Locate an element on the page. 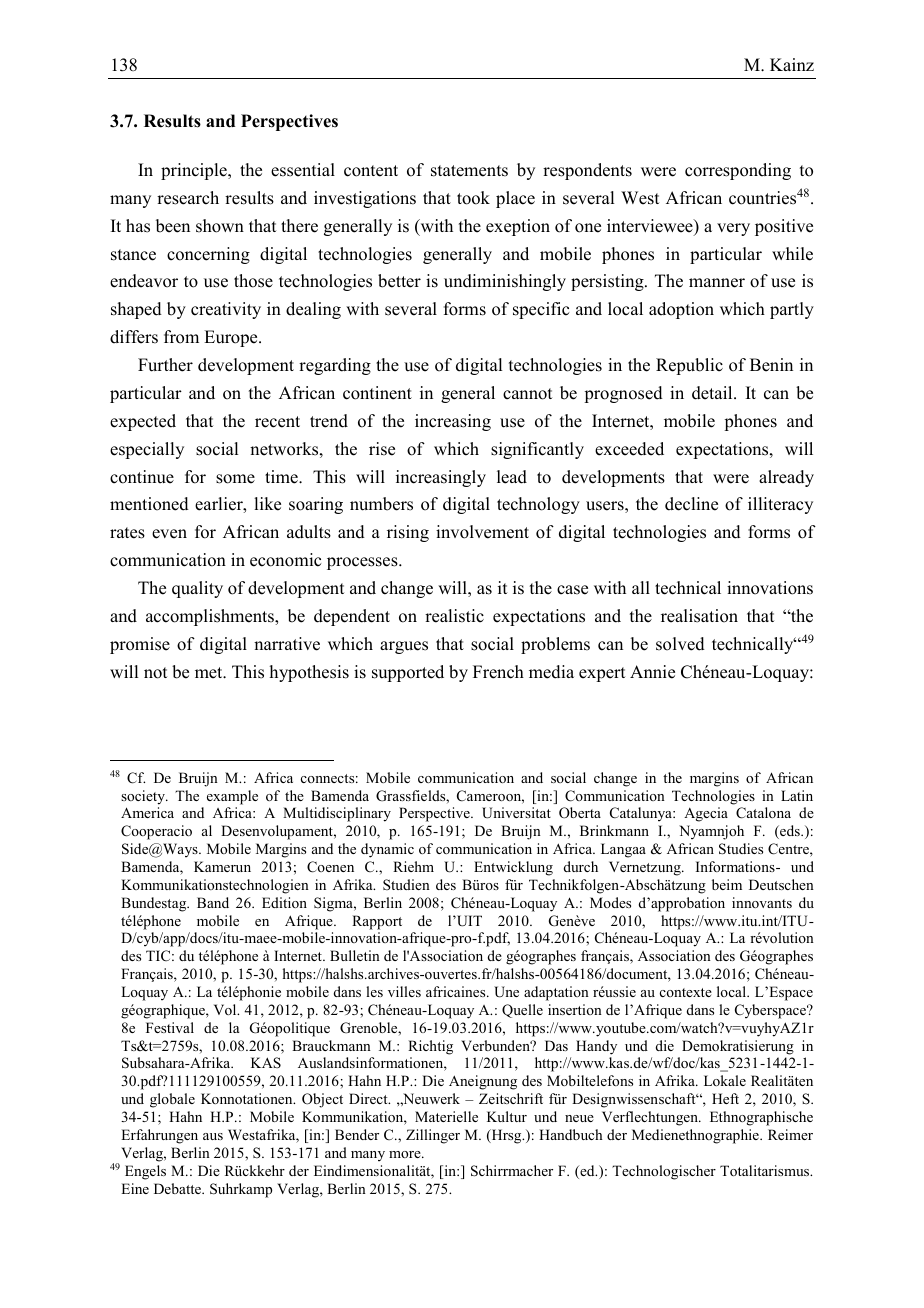 This document has width=924, height=1308. Band is located at coordinates (213, 902).
